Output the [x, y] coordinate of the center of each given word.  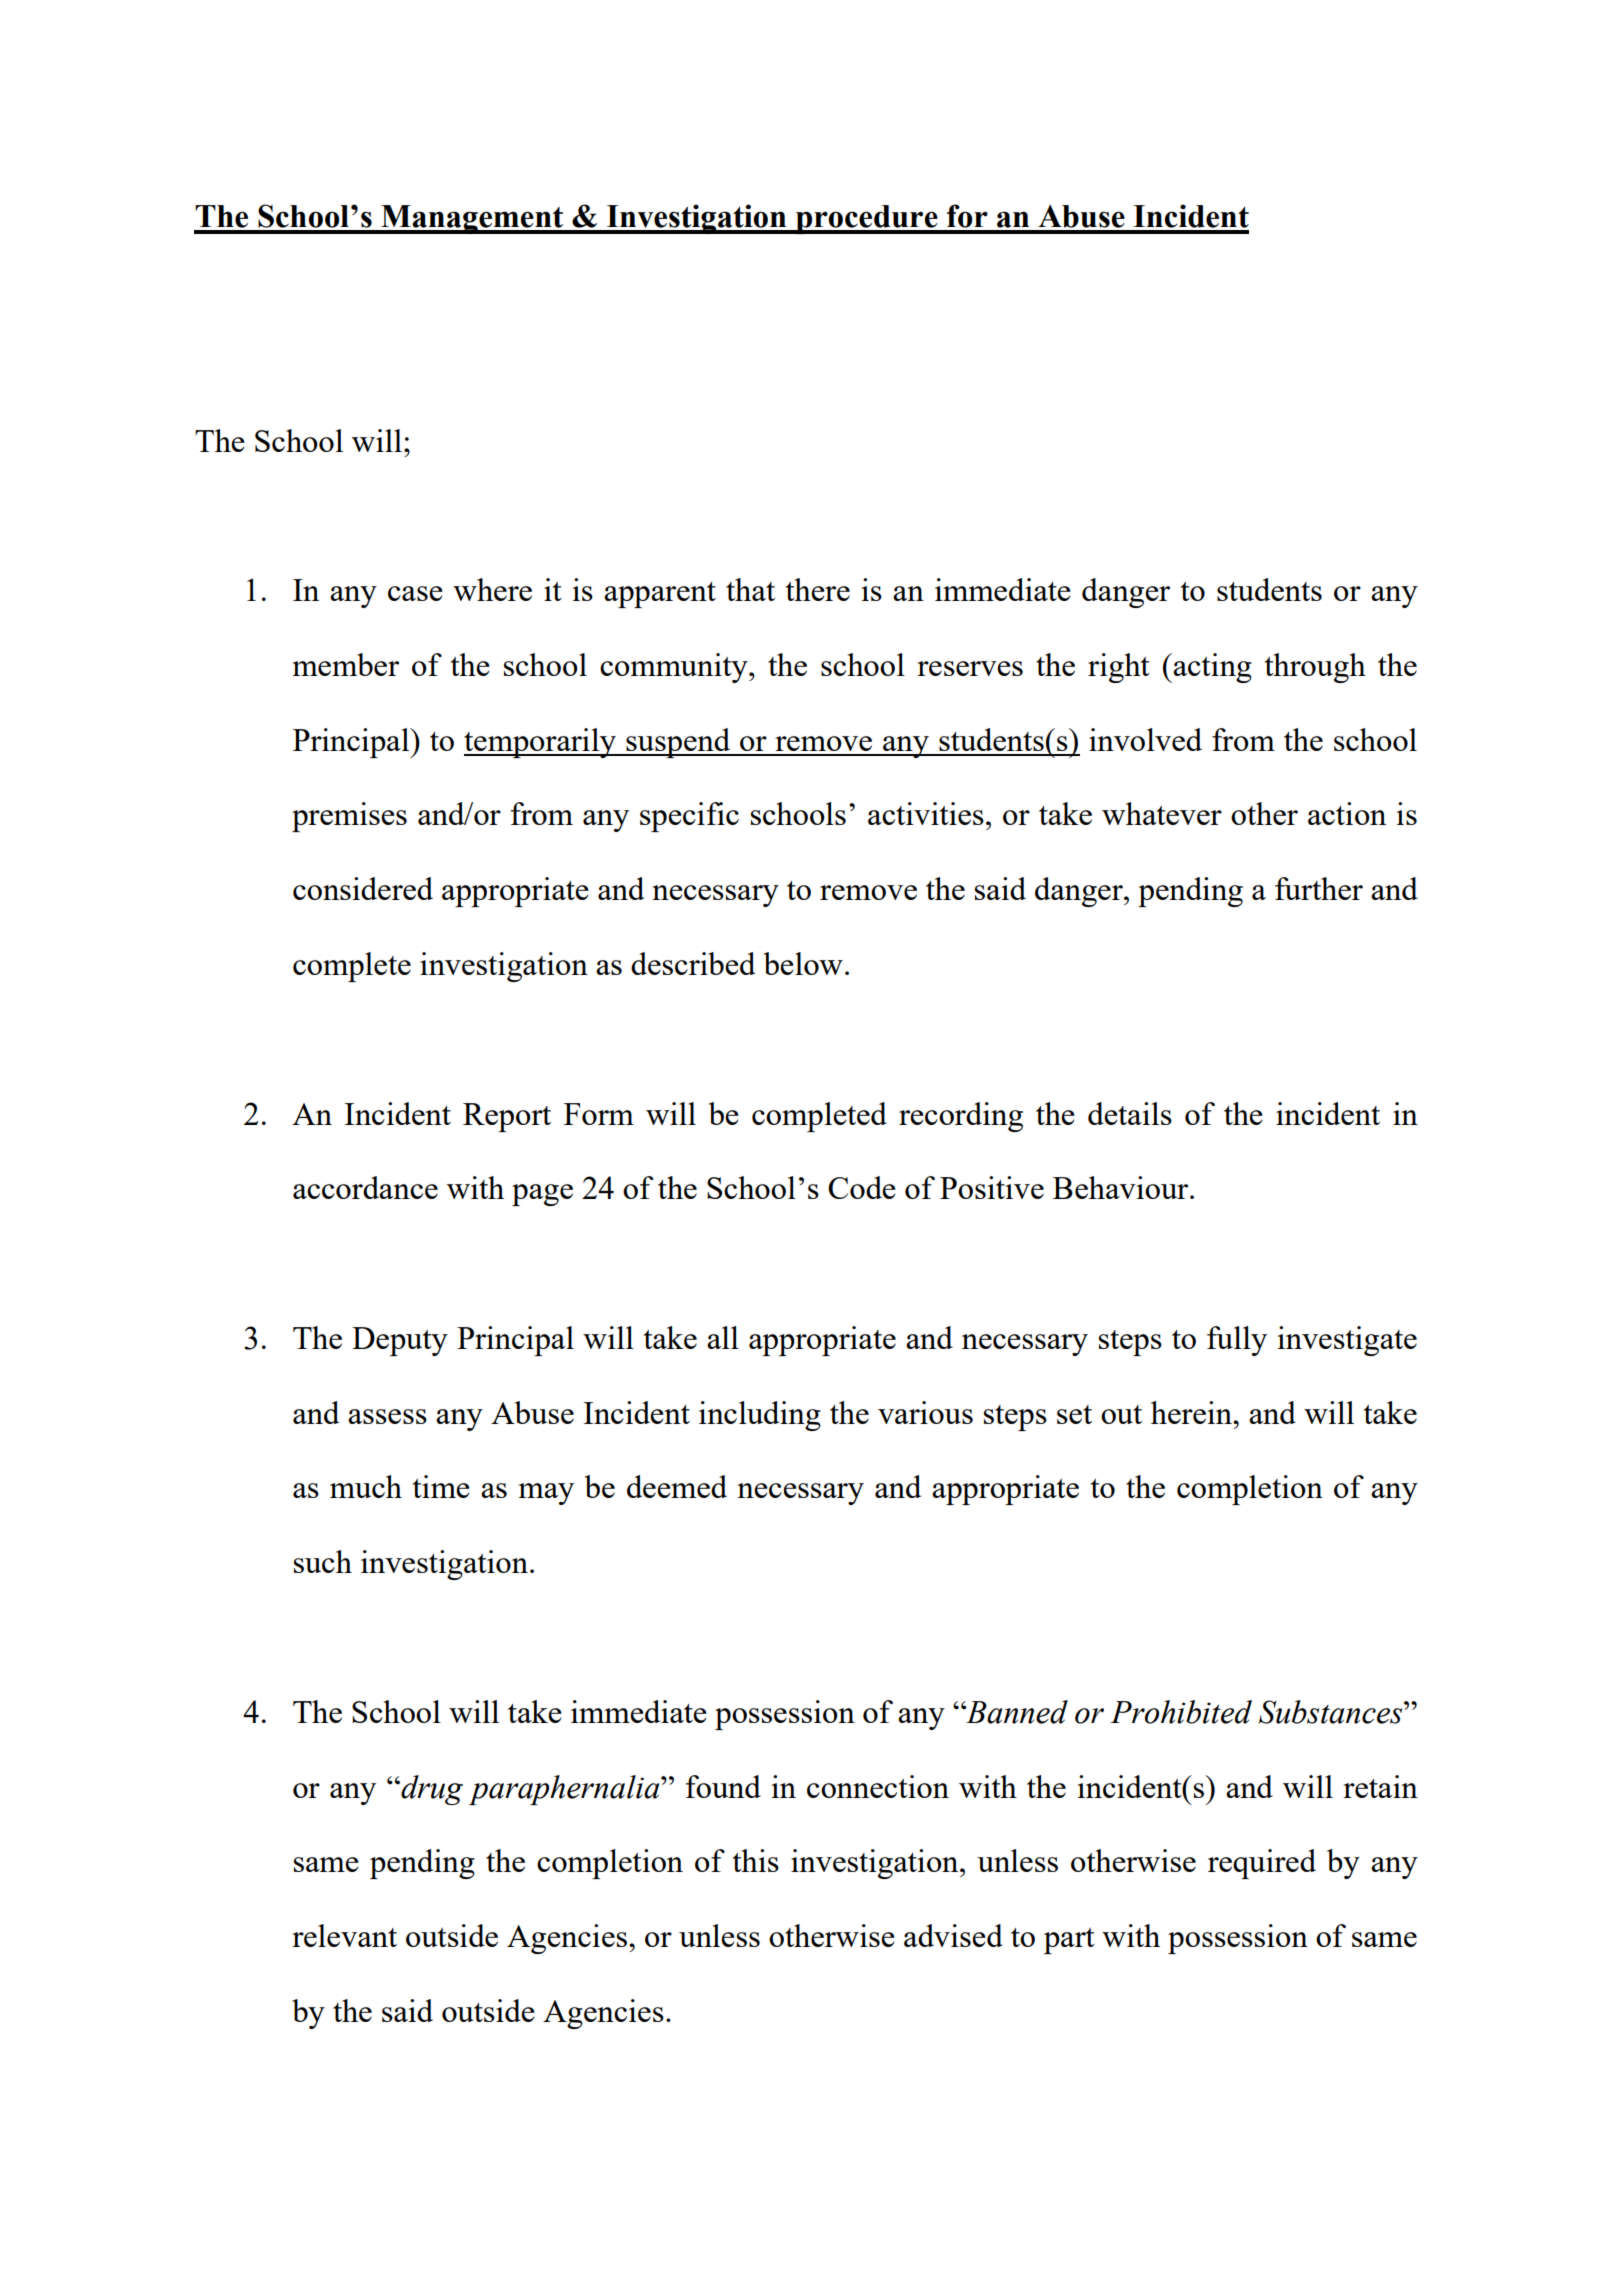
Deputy [400, 1341]
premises [349, 817]
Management [472, 219]
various [925, 1412]
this [756, 1860]
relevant [344, 1935]
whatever [1162, 813]
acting [1211, 668]
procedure [867, 219]
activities [926, 813]
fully [1237, 1341]
